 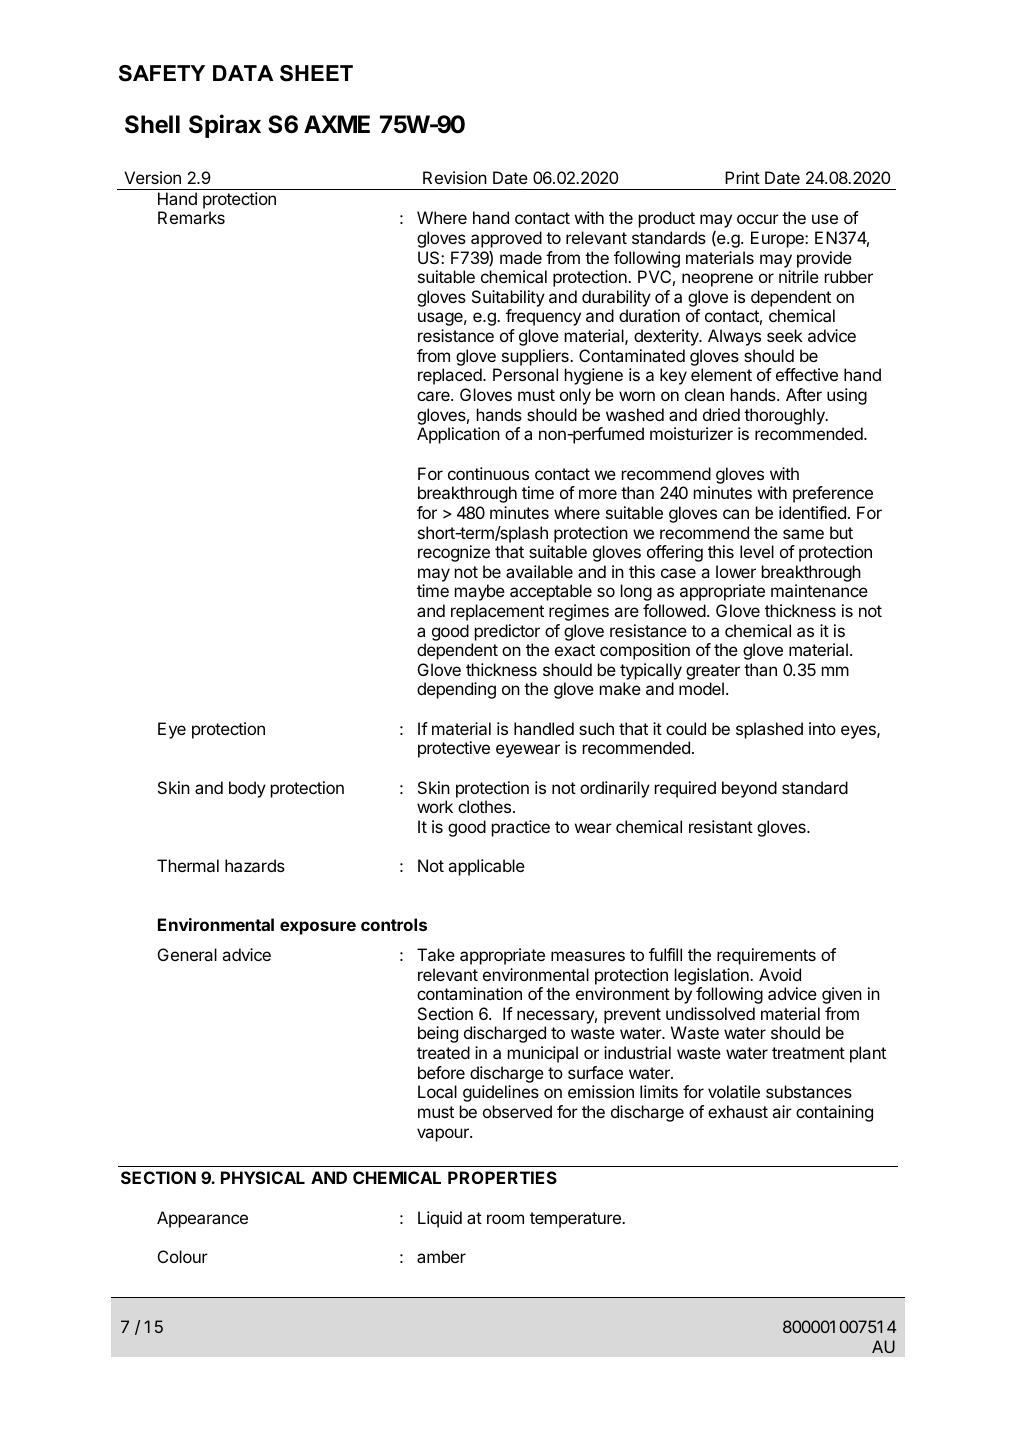 I want to click on DATA, so click(x=243, y=73).
